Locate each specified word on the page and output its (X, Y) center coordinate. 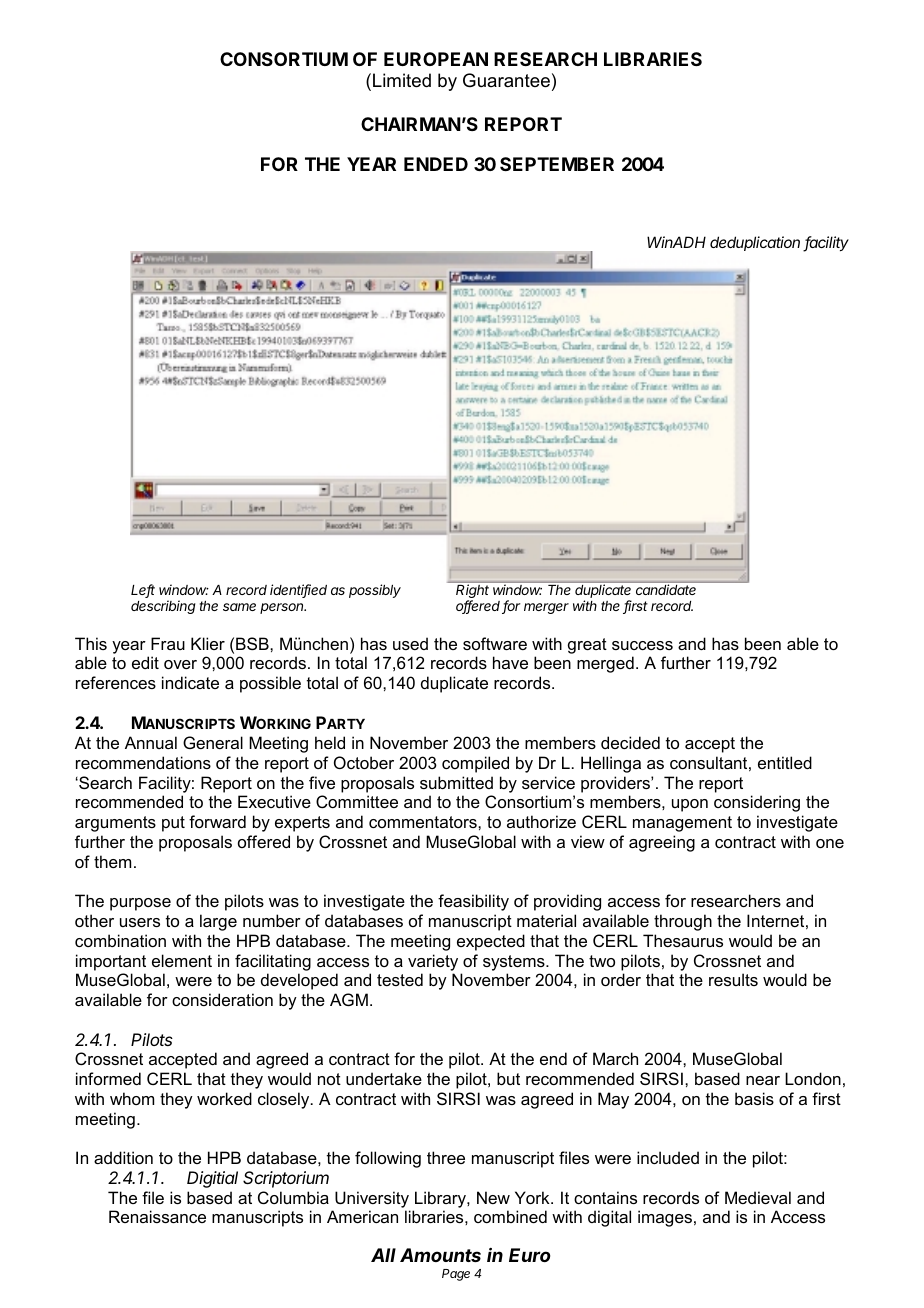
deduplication (755, 243)
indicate (190, 682)
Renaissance (157, 1216)
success (642, 645)
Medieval (758, 1197)
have (510, 662)
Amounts (440, 1255)
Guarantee (506, 80)
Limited (402, 80)
